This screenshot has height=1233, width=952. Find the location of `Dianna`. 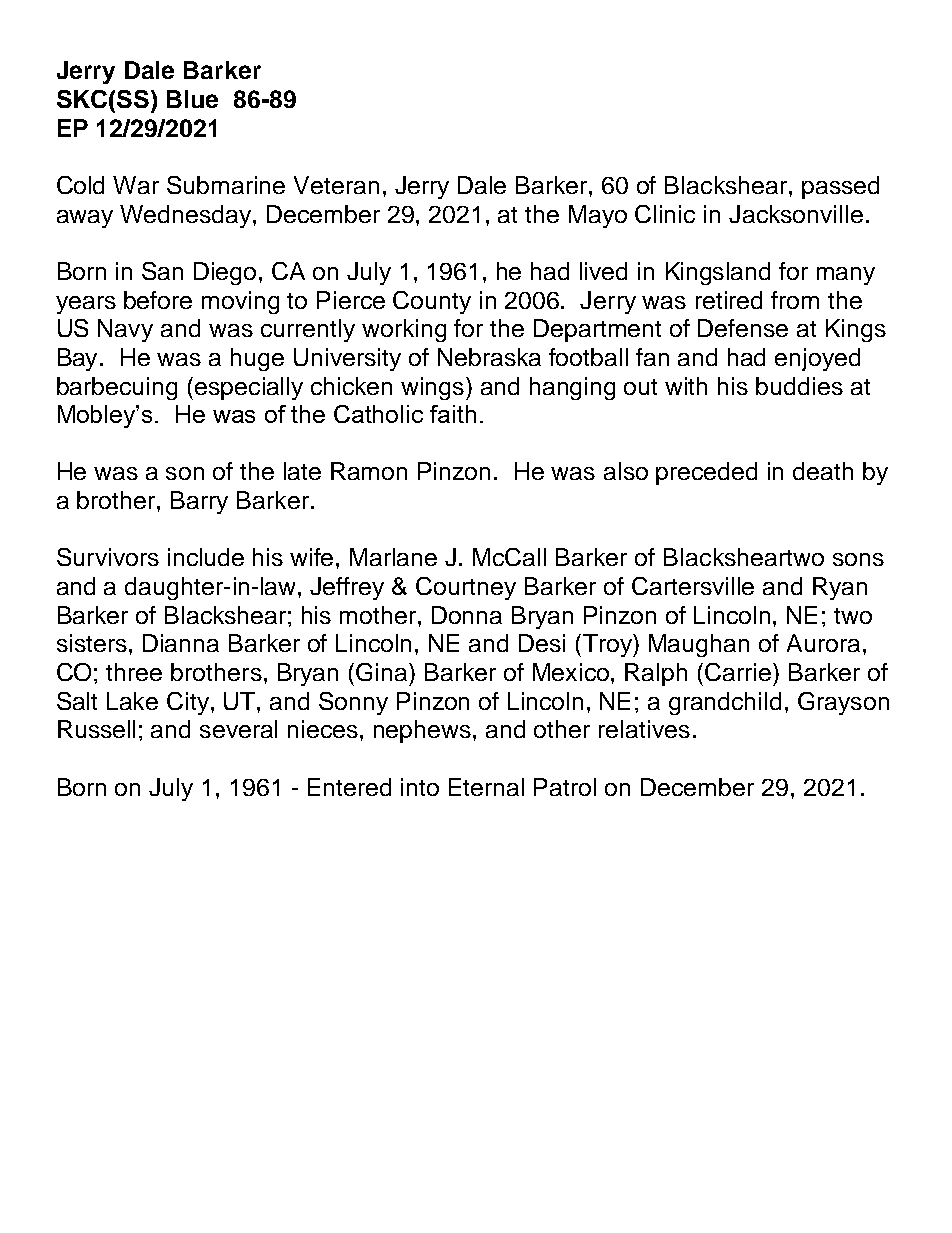

Dianna is located at coordinates (181, 643).
